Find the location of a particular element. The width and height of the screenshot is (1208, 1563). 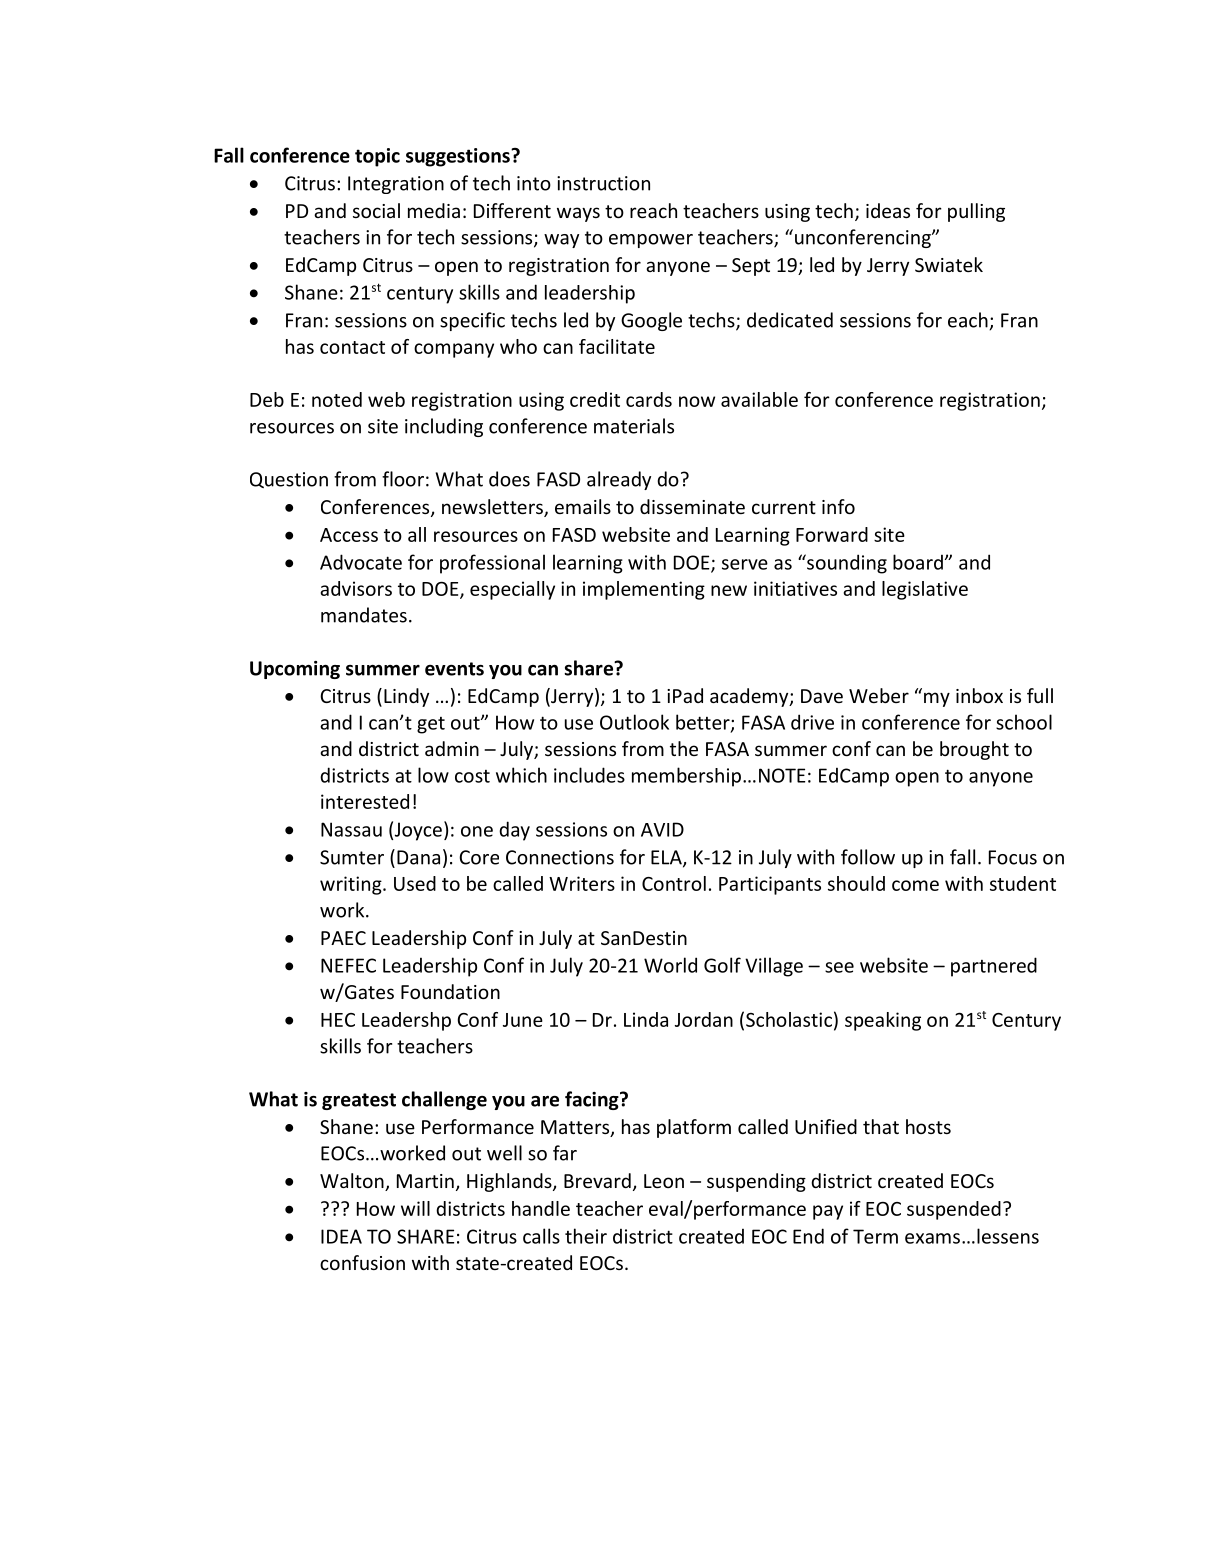

Outlook is located at coordinates (634, 722).
